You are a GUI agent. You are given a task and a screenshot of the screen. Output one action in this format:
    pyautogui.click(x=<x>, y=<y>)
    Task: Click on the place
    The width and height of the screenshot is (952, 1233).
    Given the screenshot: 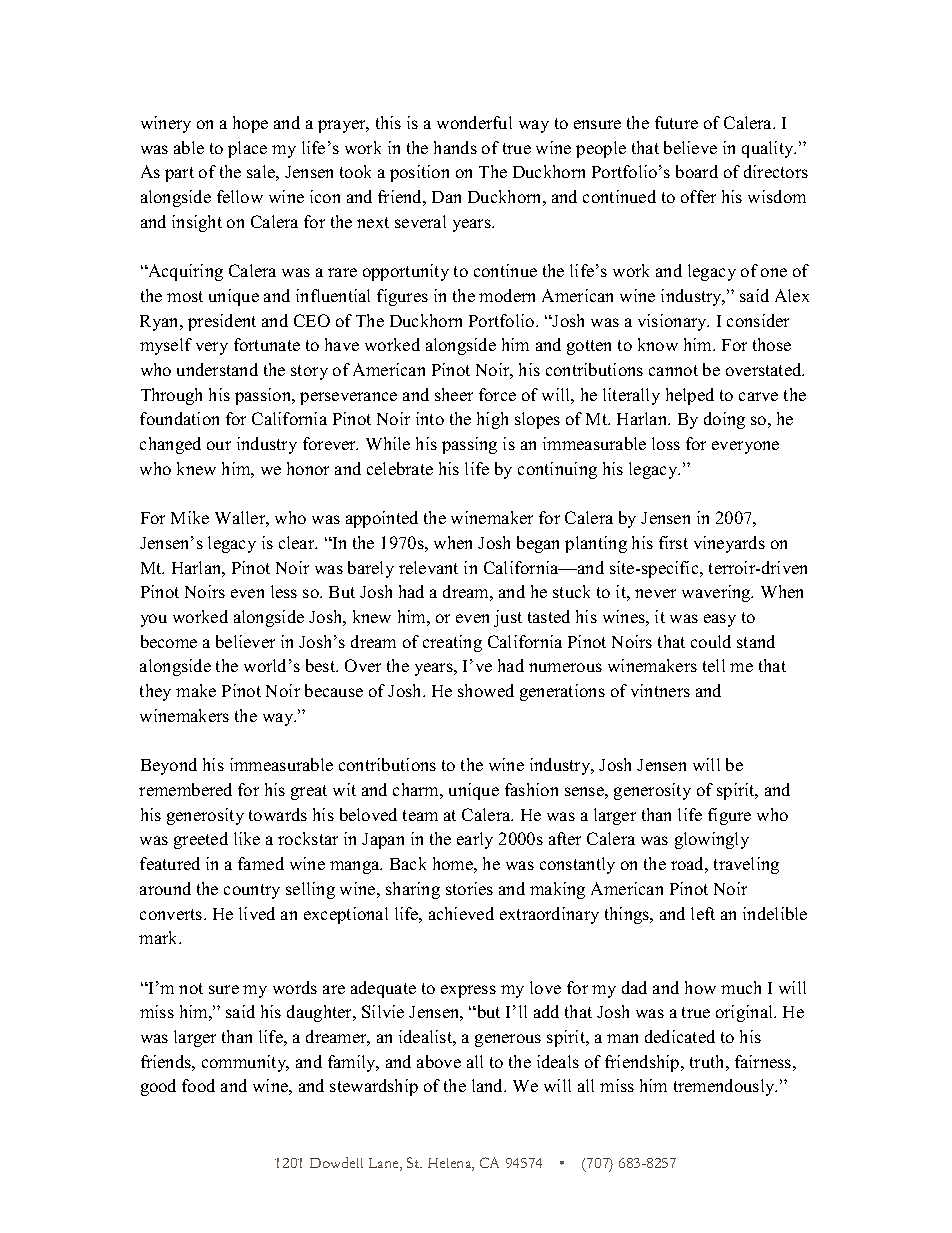 What is the action you would take?
    pyautogui.click(x=247, y=149)
